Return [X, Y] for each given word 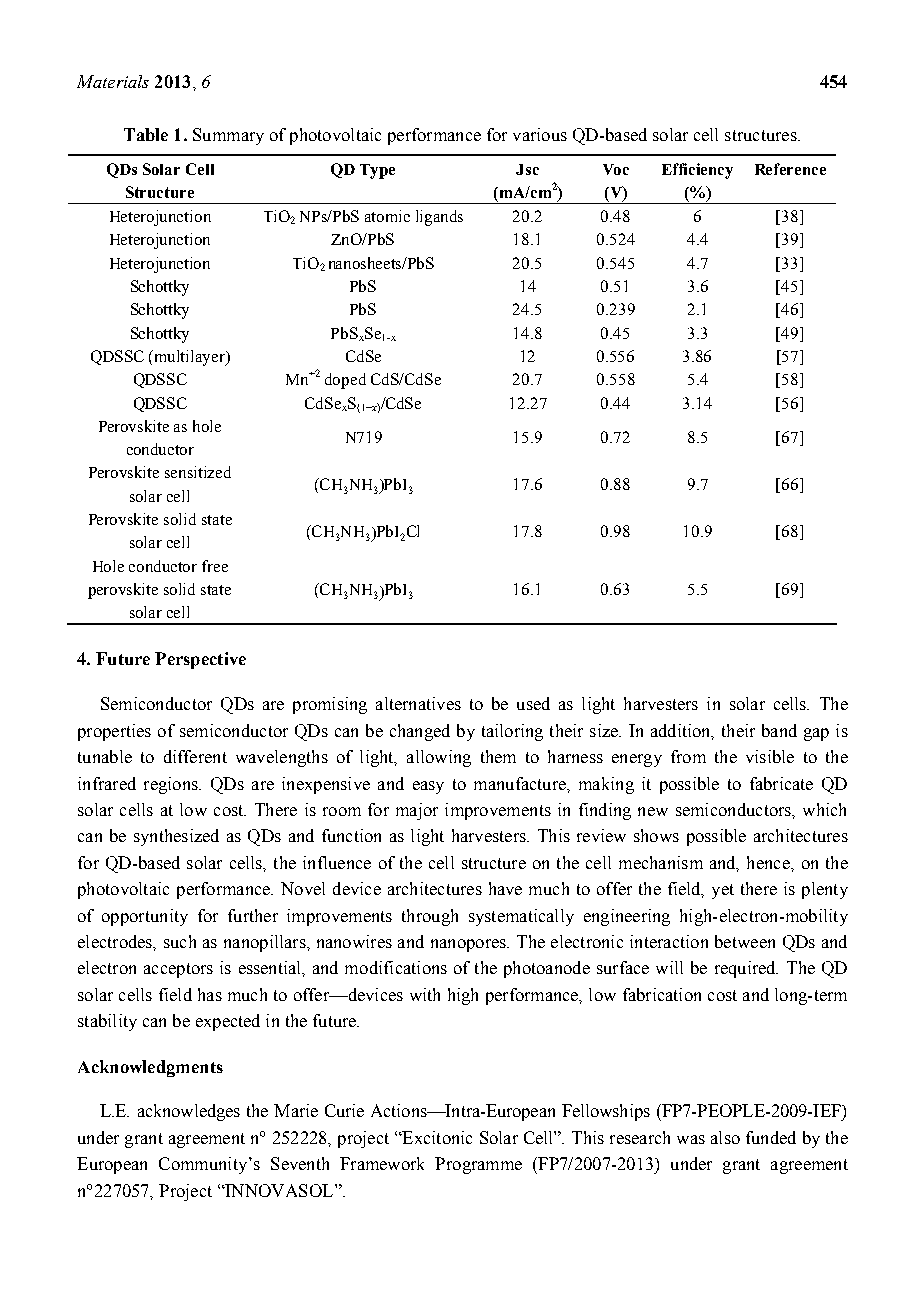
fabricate [781, 783]
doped [345, 381]
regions [172, 785]
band [779, 730]
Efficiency [697, 171]
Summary [228, 136]
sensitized [198, 472]
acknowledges [189, 1112]
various [540, 134]
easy [428, 787]
